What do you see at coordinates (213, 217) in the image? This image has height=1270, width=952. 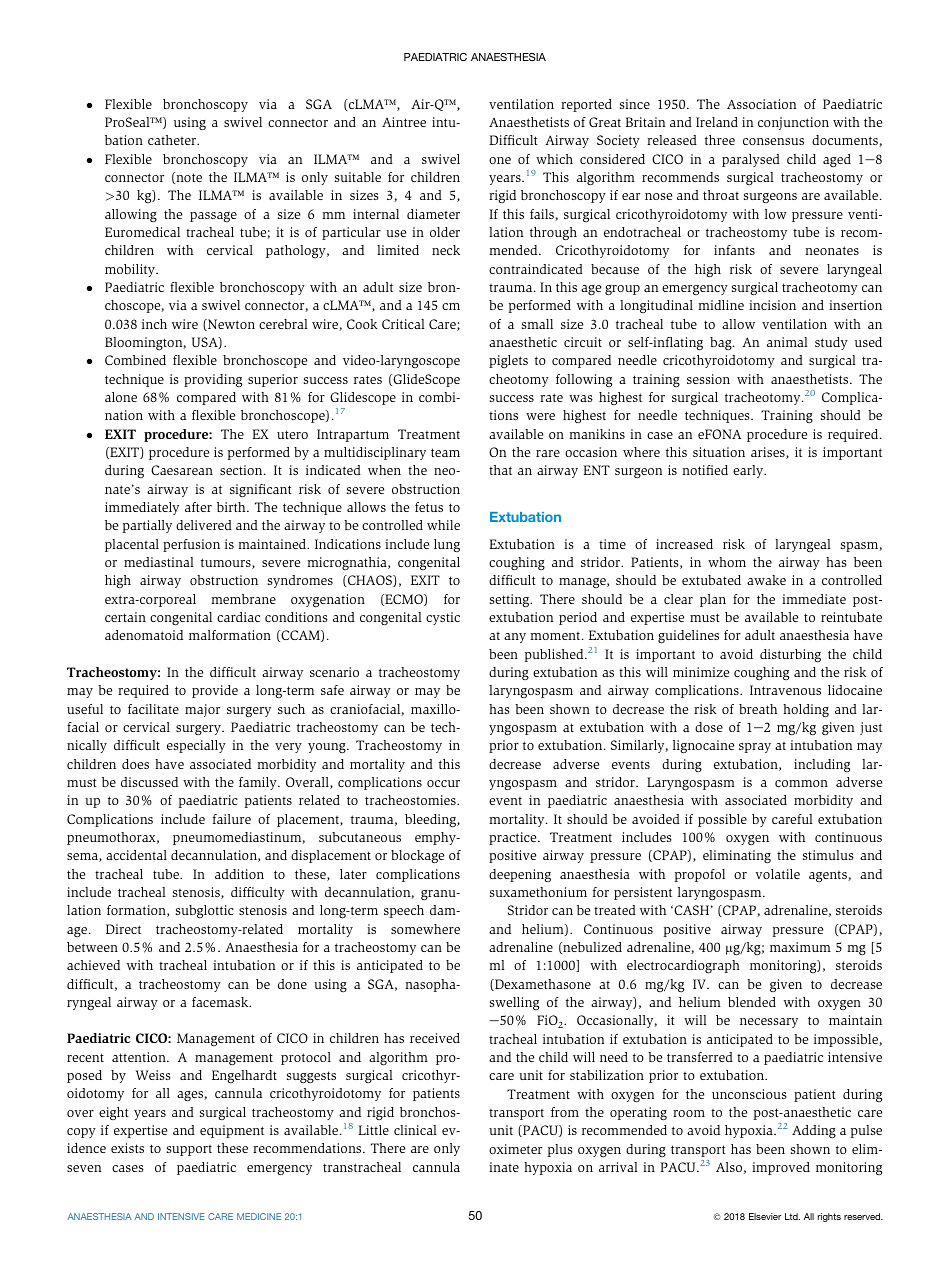 I see `passage` at bounding box center [213, 217].
